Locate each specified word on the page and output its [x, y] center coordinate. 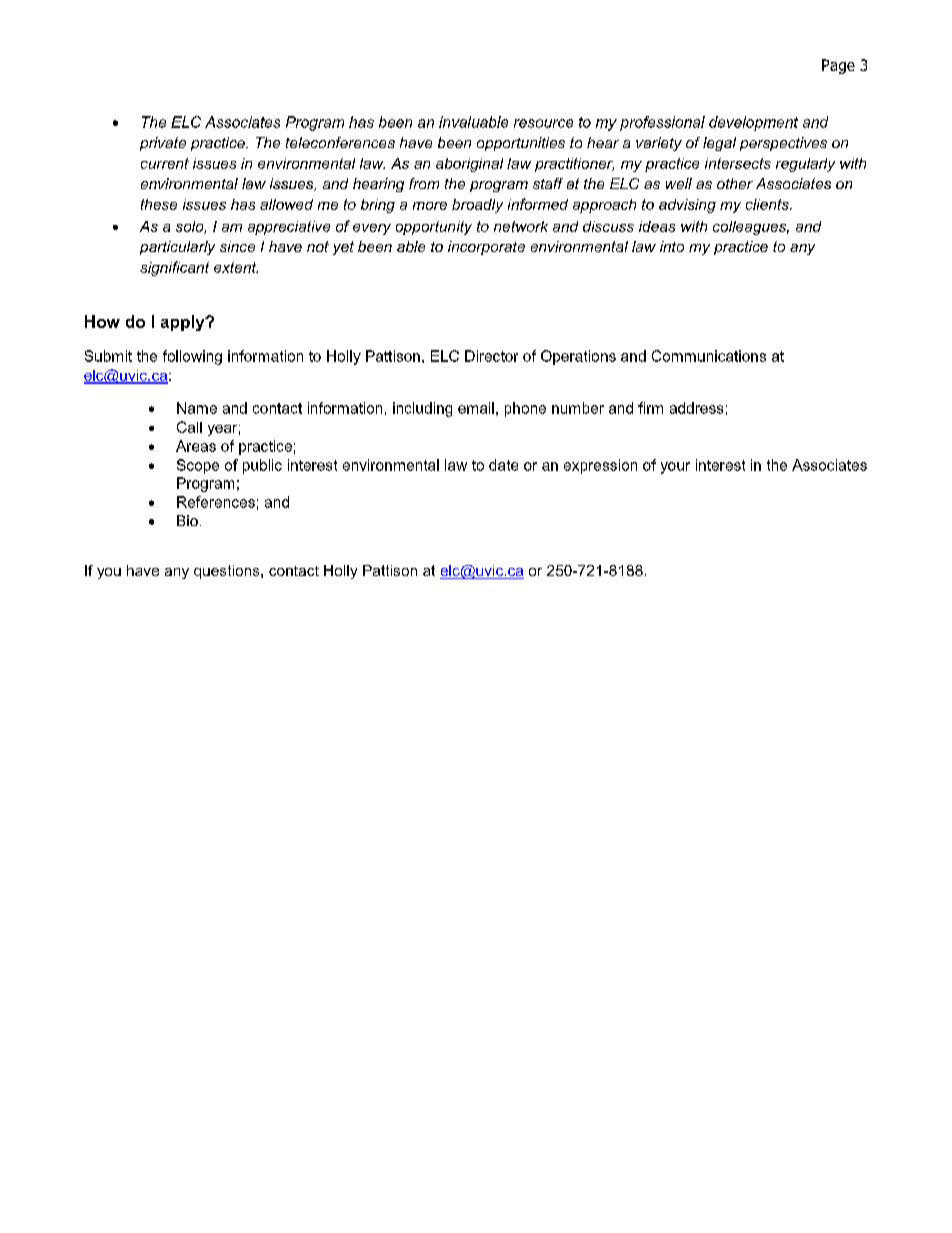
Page [838, 66]
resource [543, 123]
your [675, 468]
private [163, 144]
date [503, 465]
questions [228, 572]
